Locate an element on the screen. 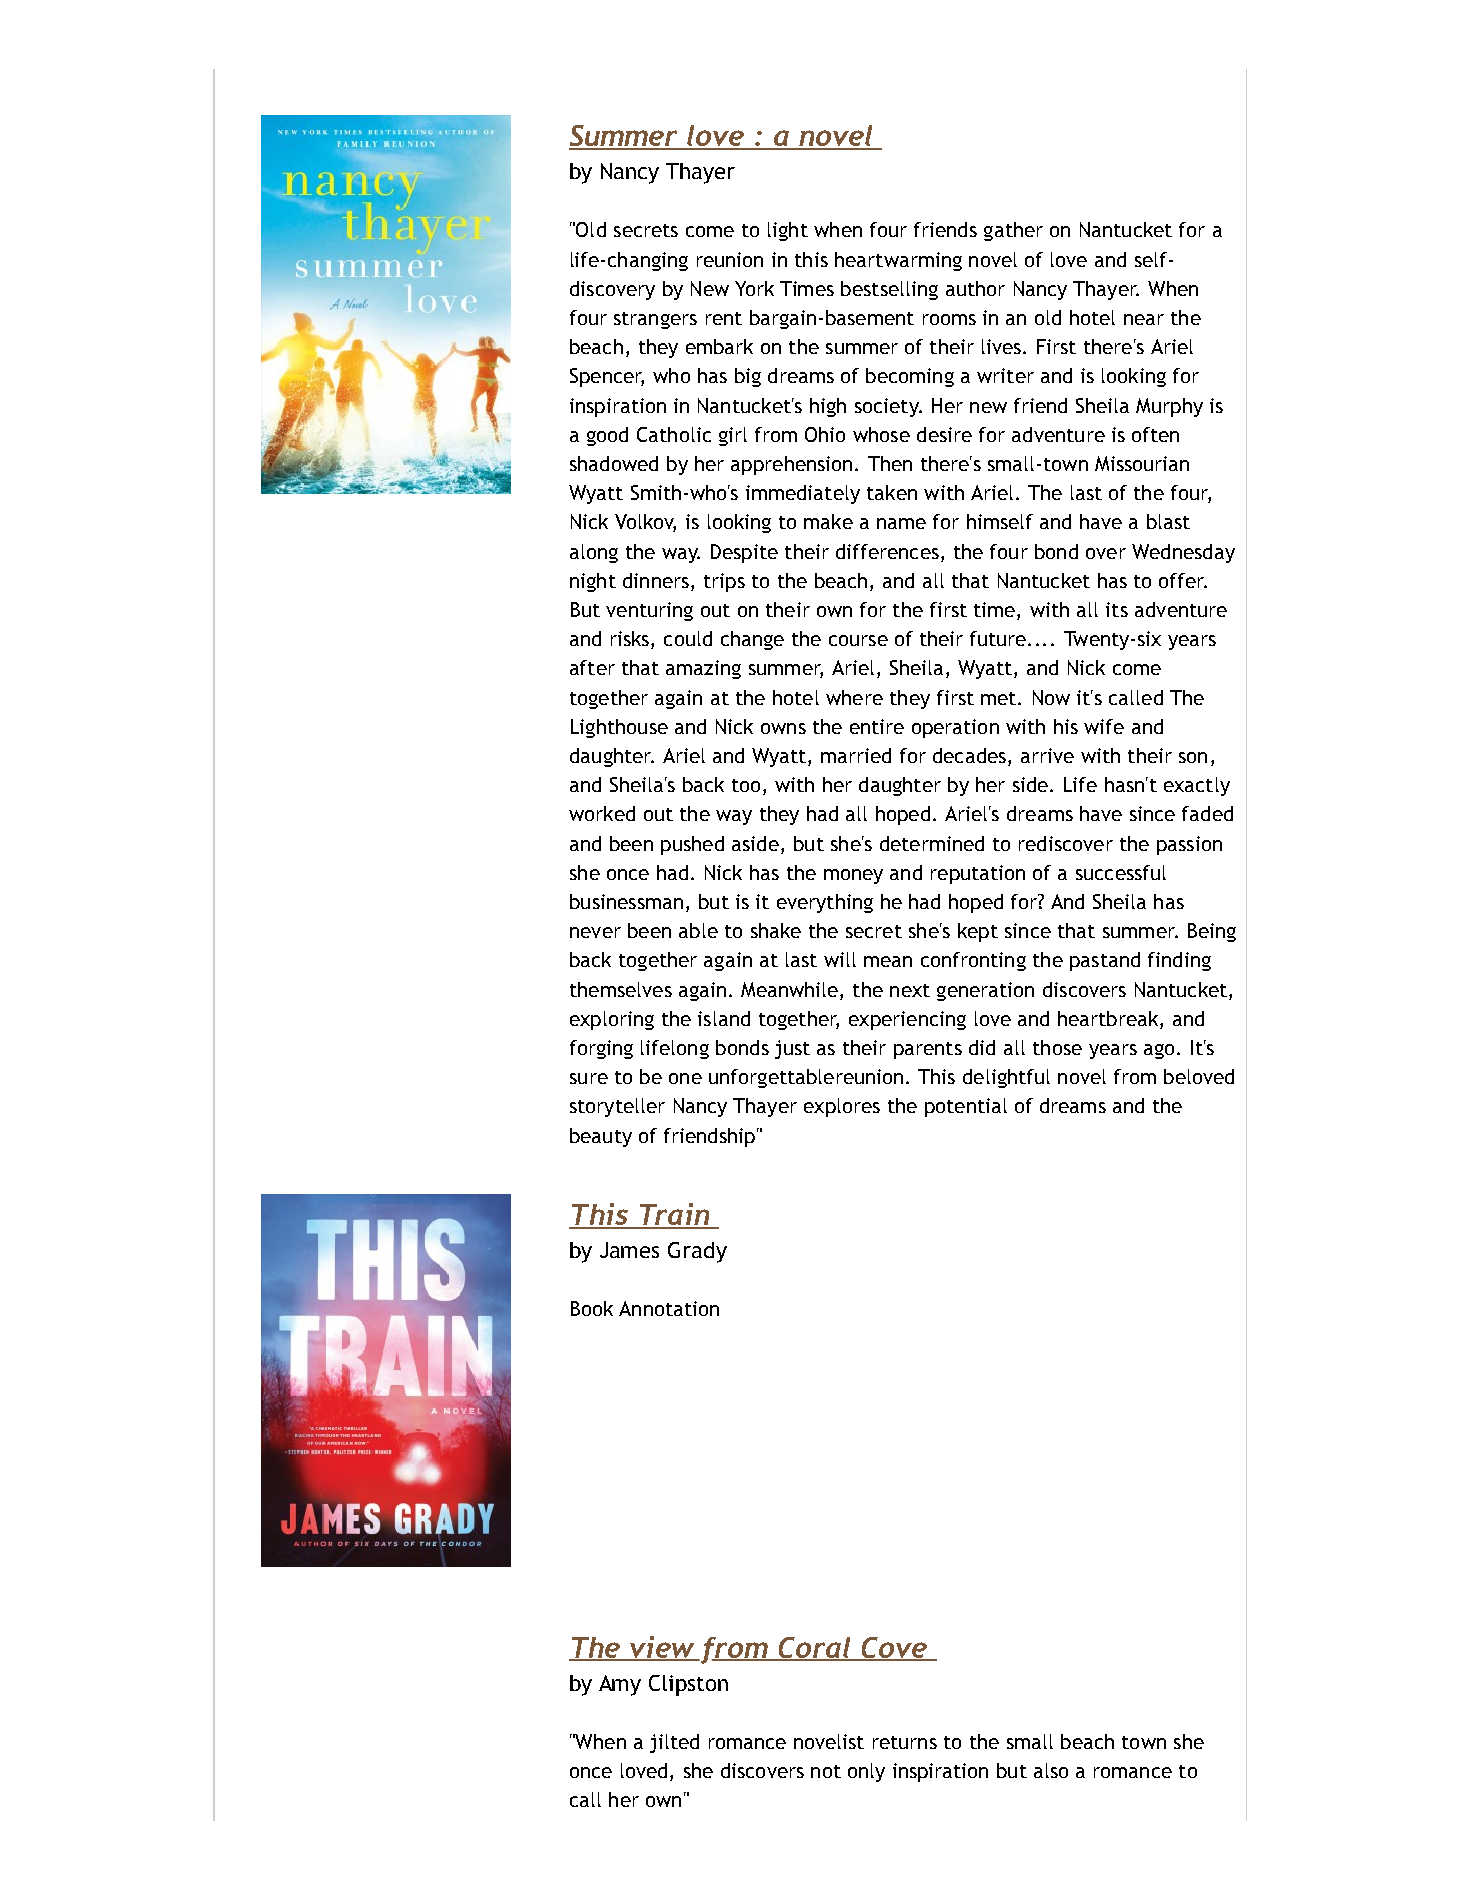 The width and height of the screenshot is (1461, 1890). its is located at coordinates (1117, 609).
